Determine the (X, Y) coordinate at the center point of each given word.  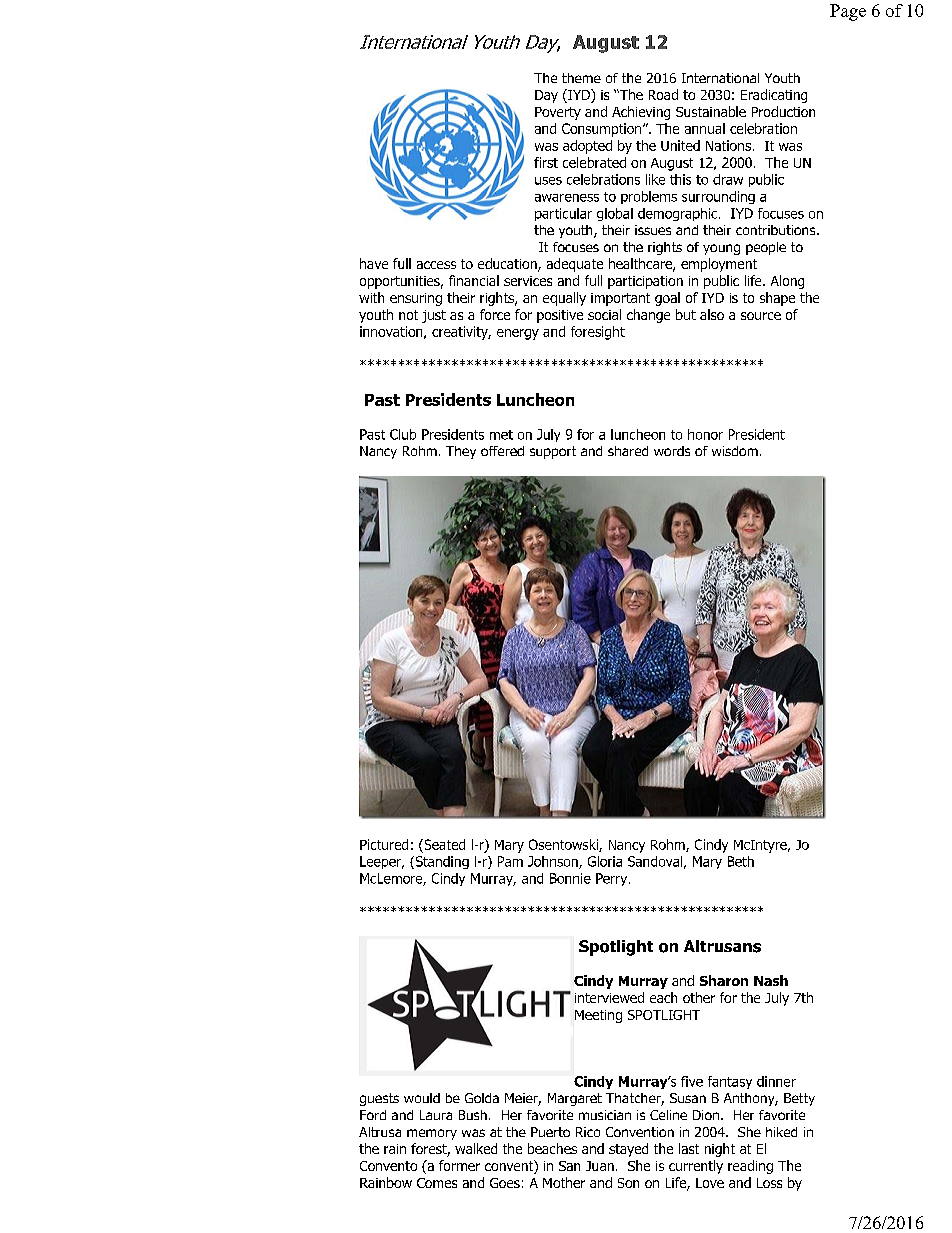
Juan (600, 1166)
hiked (781, 1132)
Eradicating (774, 96)
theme (581, 78)
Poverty (558, 113)
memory (432, 1134)
